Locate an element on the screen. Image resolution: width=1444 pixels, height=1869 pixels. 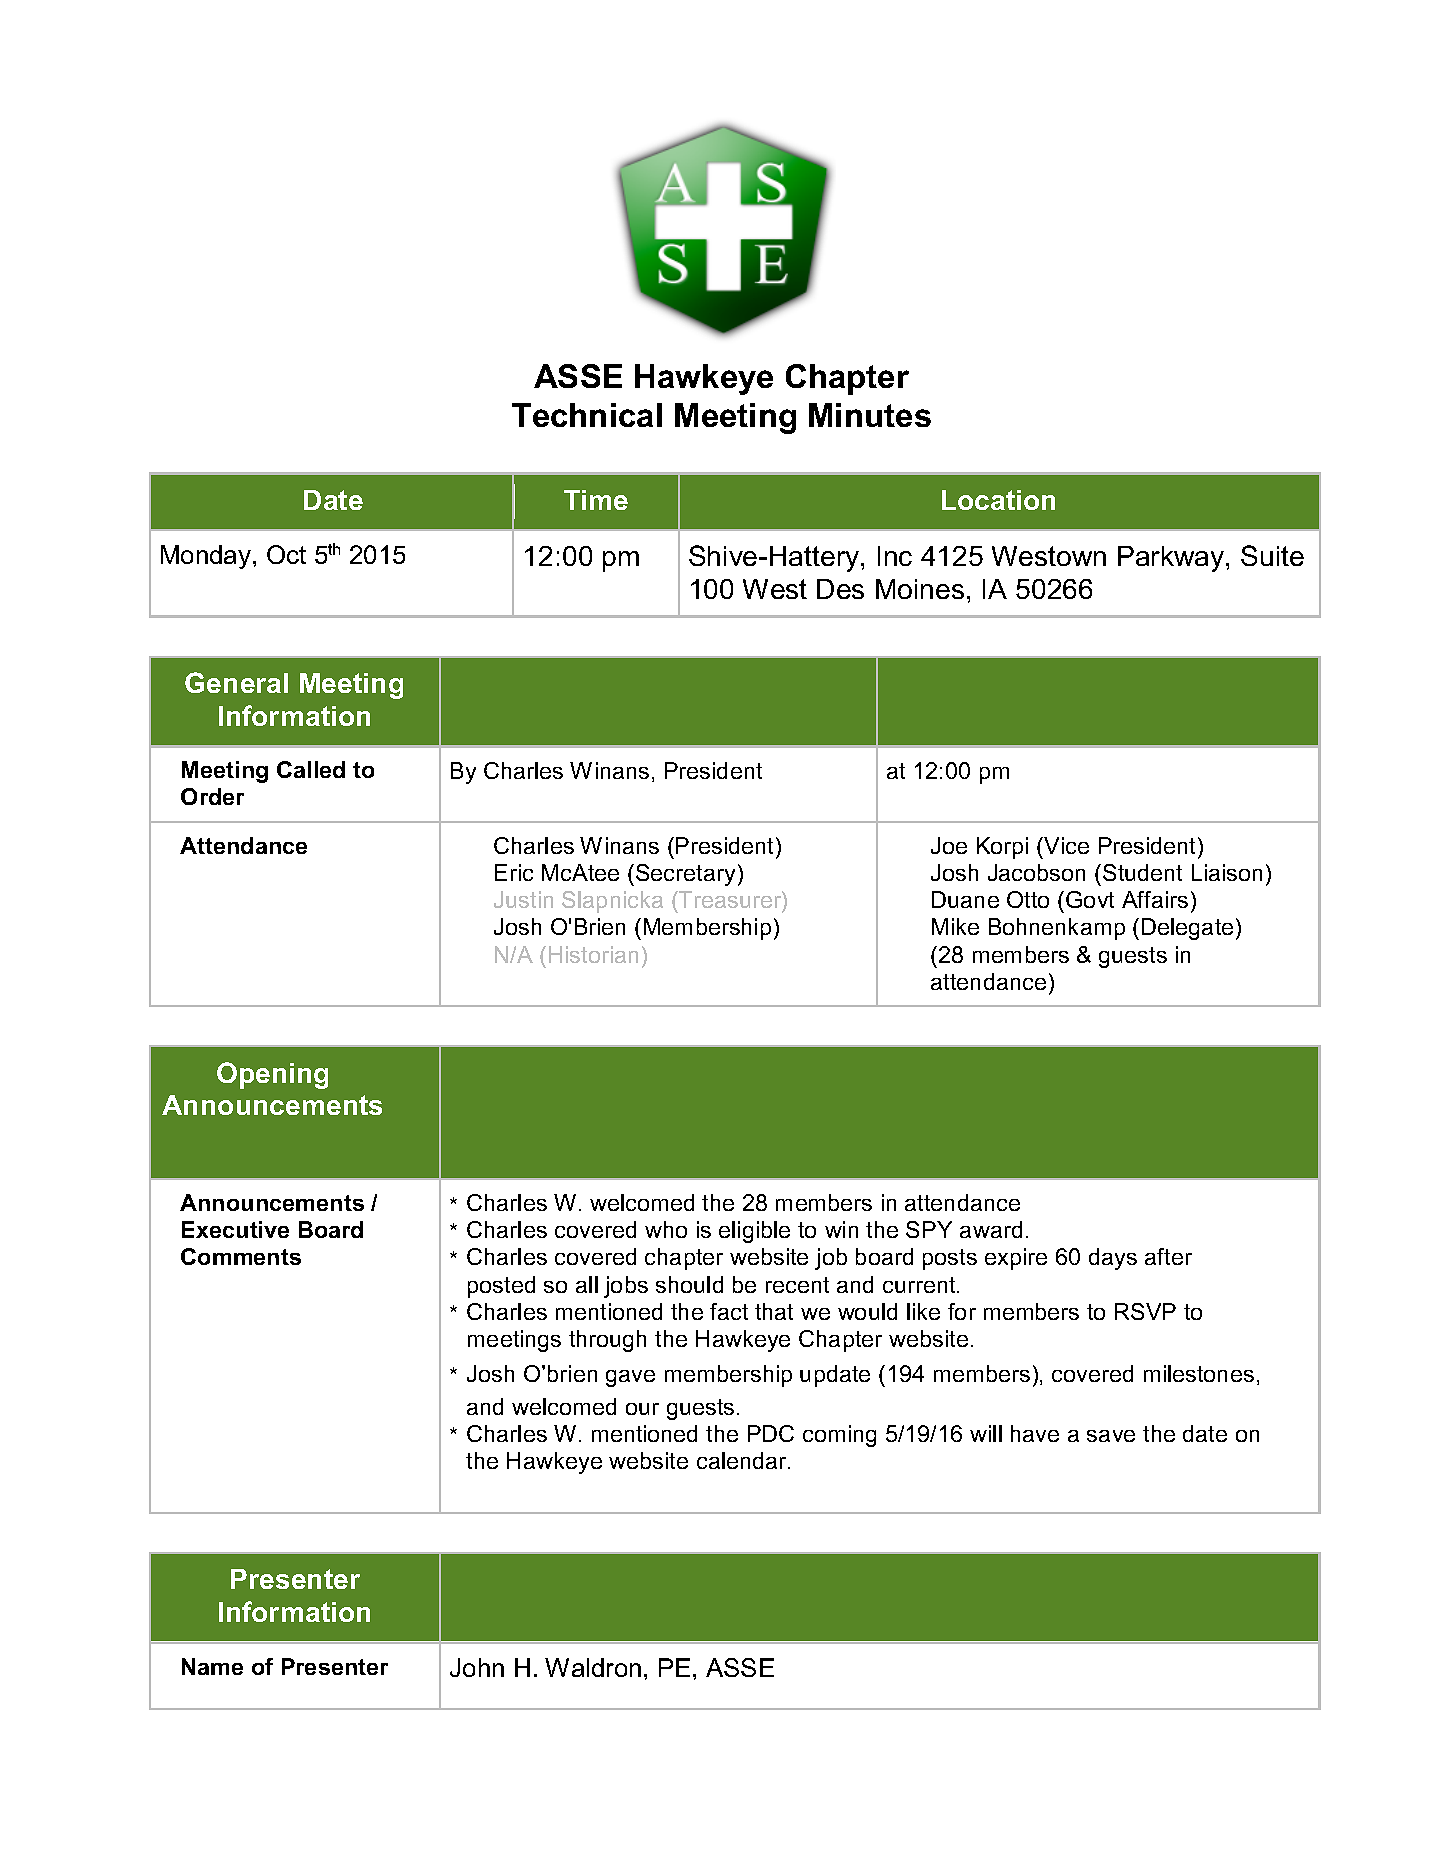
save is located at coordinates (1111, 1436).
